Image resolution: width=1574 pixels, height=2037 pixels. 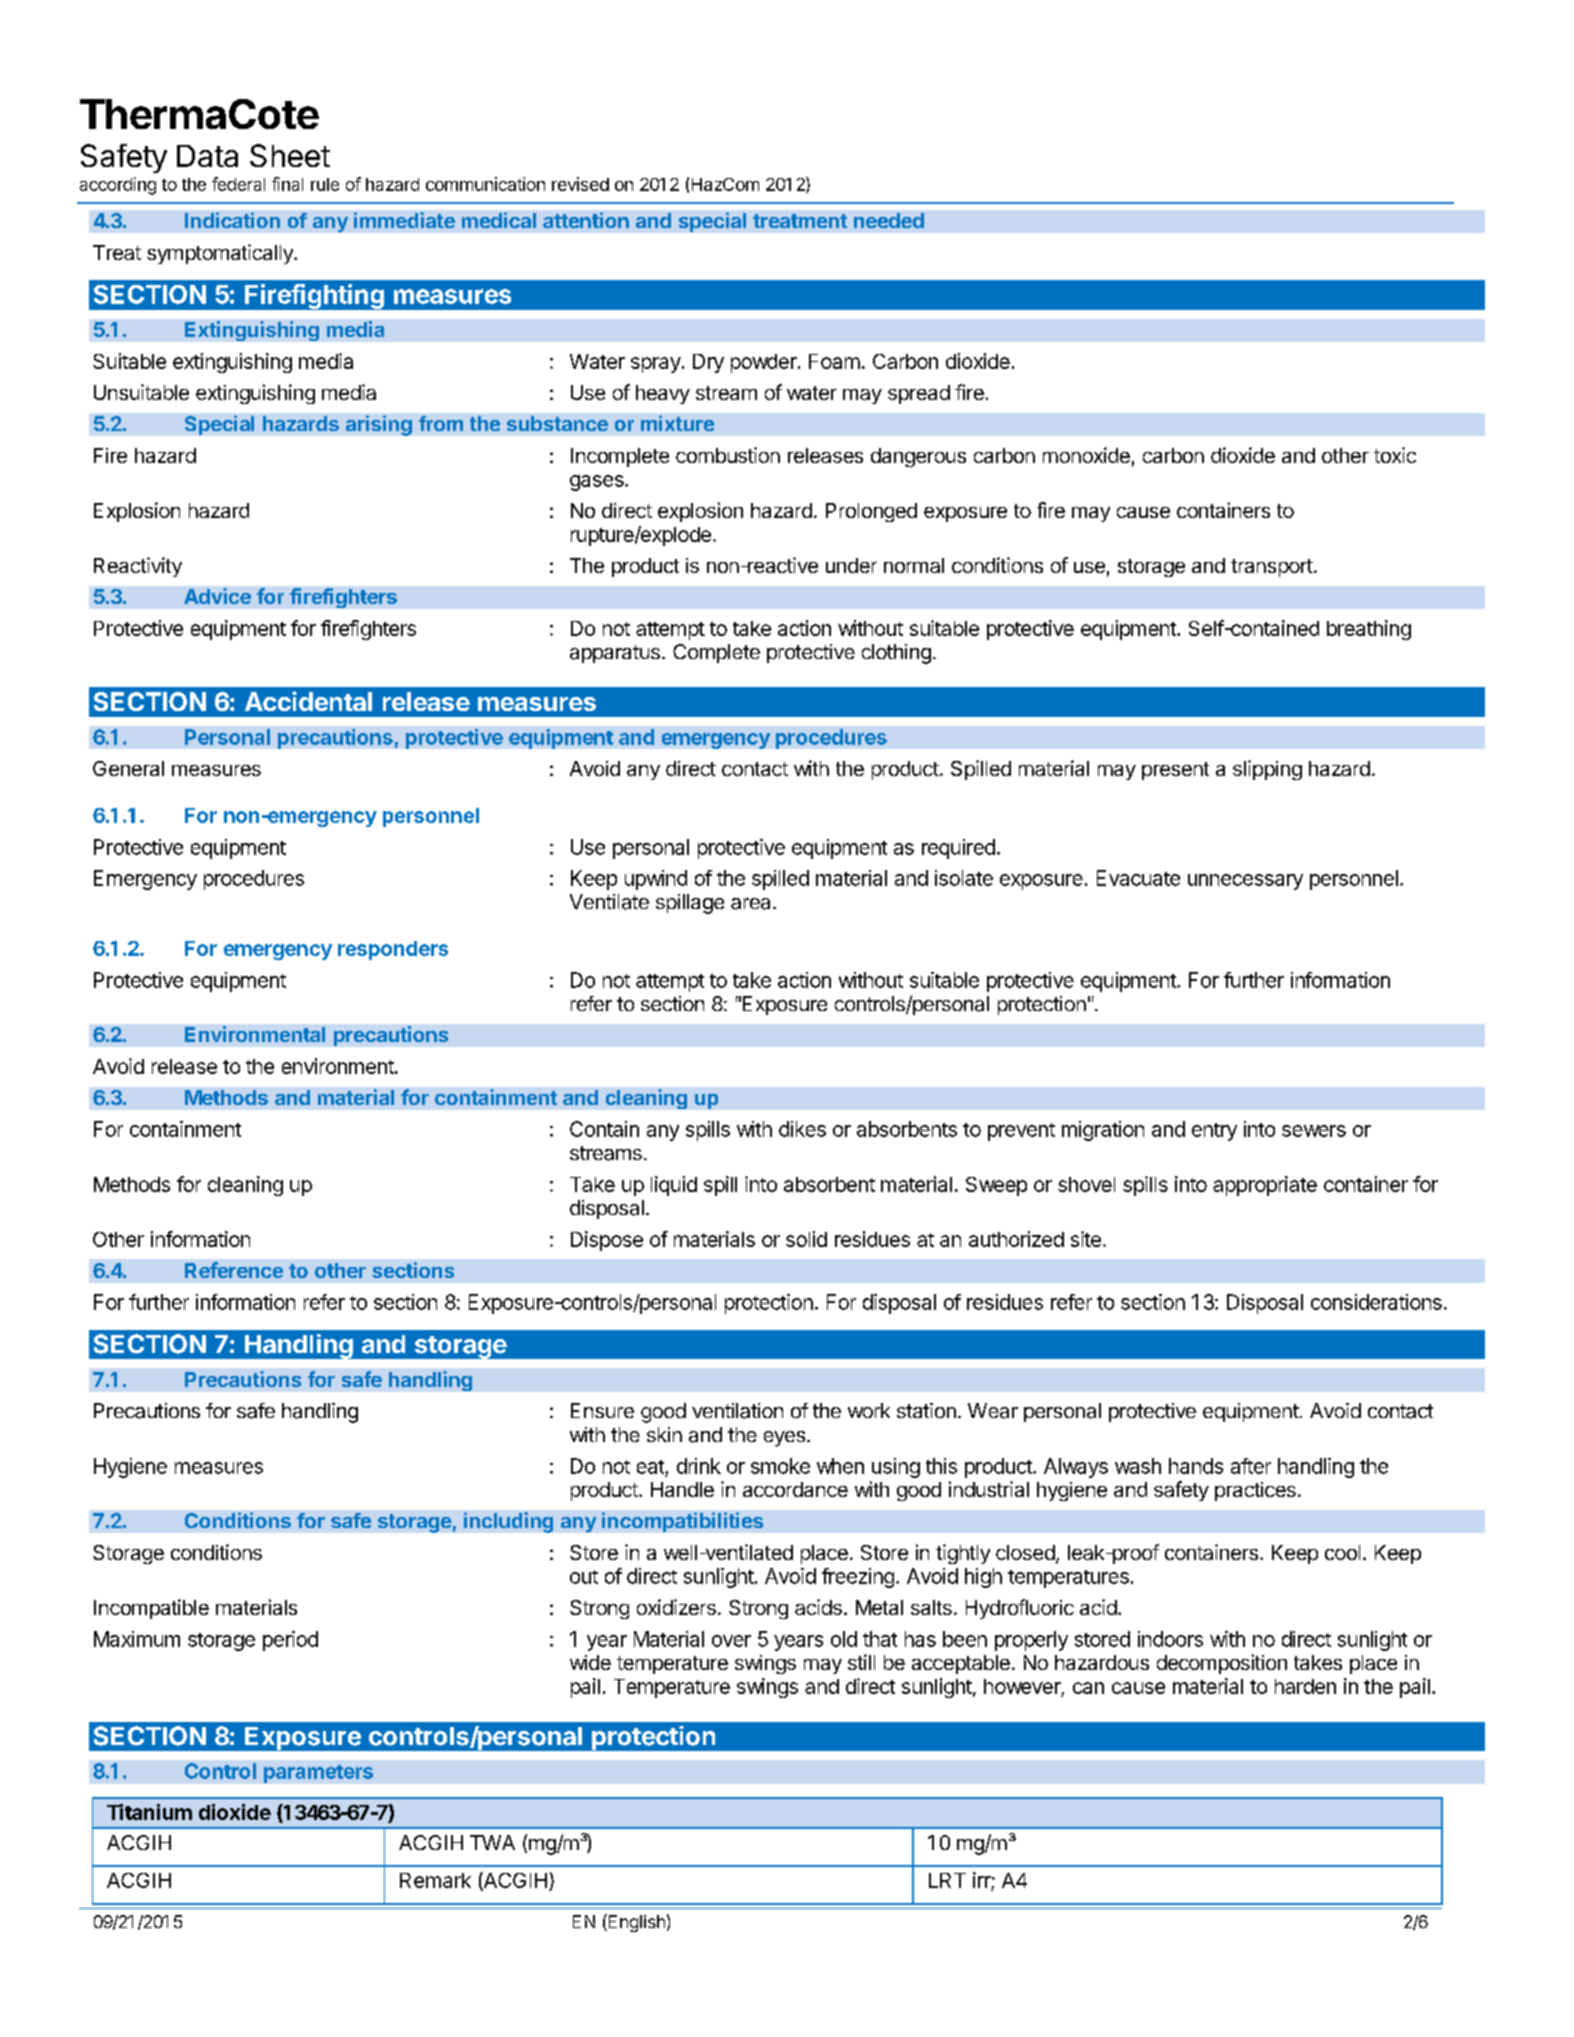 What do you see at coordinates (1251, 1466) in the screenshot?
I see `after` at bounding box center [1251, 1466].
